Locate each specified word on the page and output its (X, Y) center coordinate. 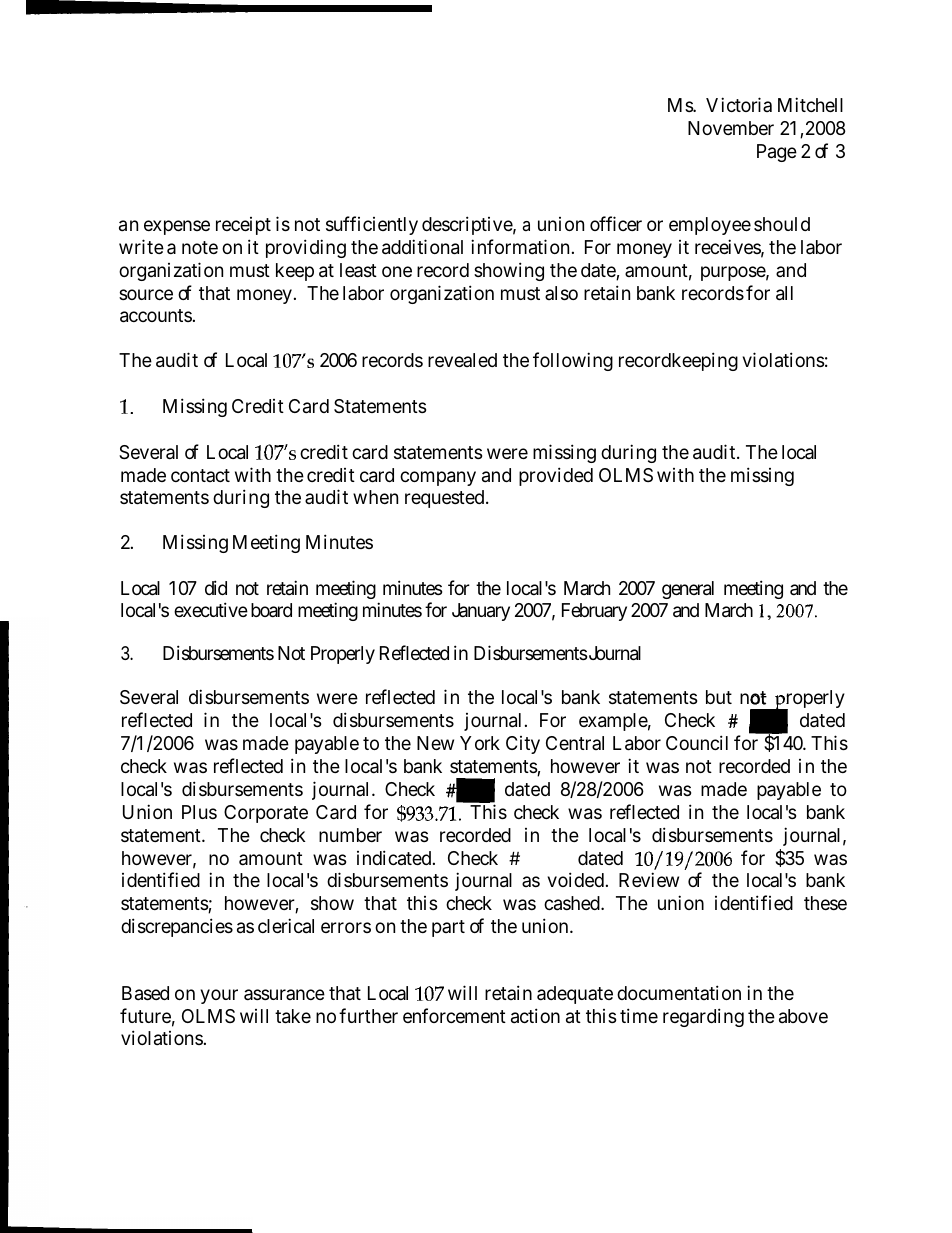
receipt (243, 226)
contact (200, 475)
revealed (462, 360)
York (480, 743)
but (719, 697)
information (520, 246)
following (573, 361)
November (731, 128)
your (219, 996)
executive (211, 609)
